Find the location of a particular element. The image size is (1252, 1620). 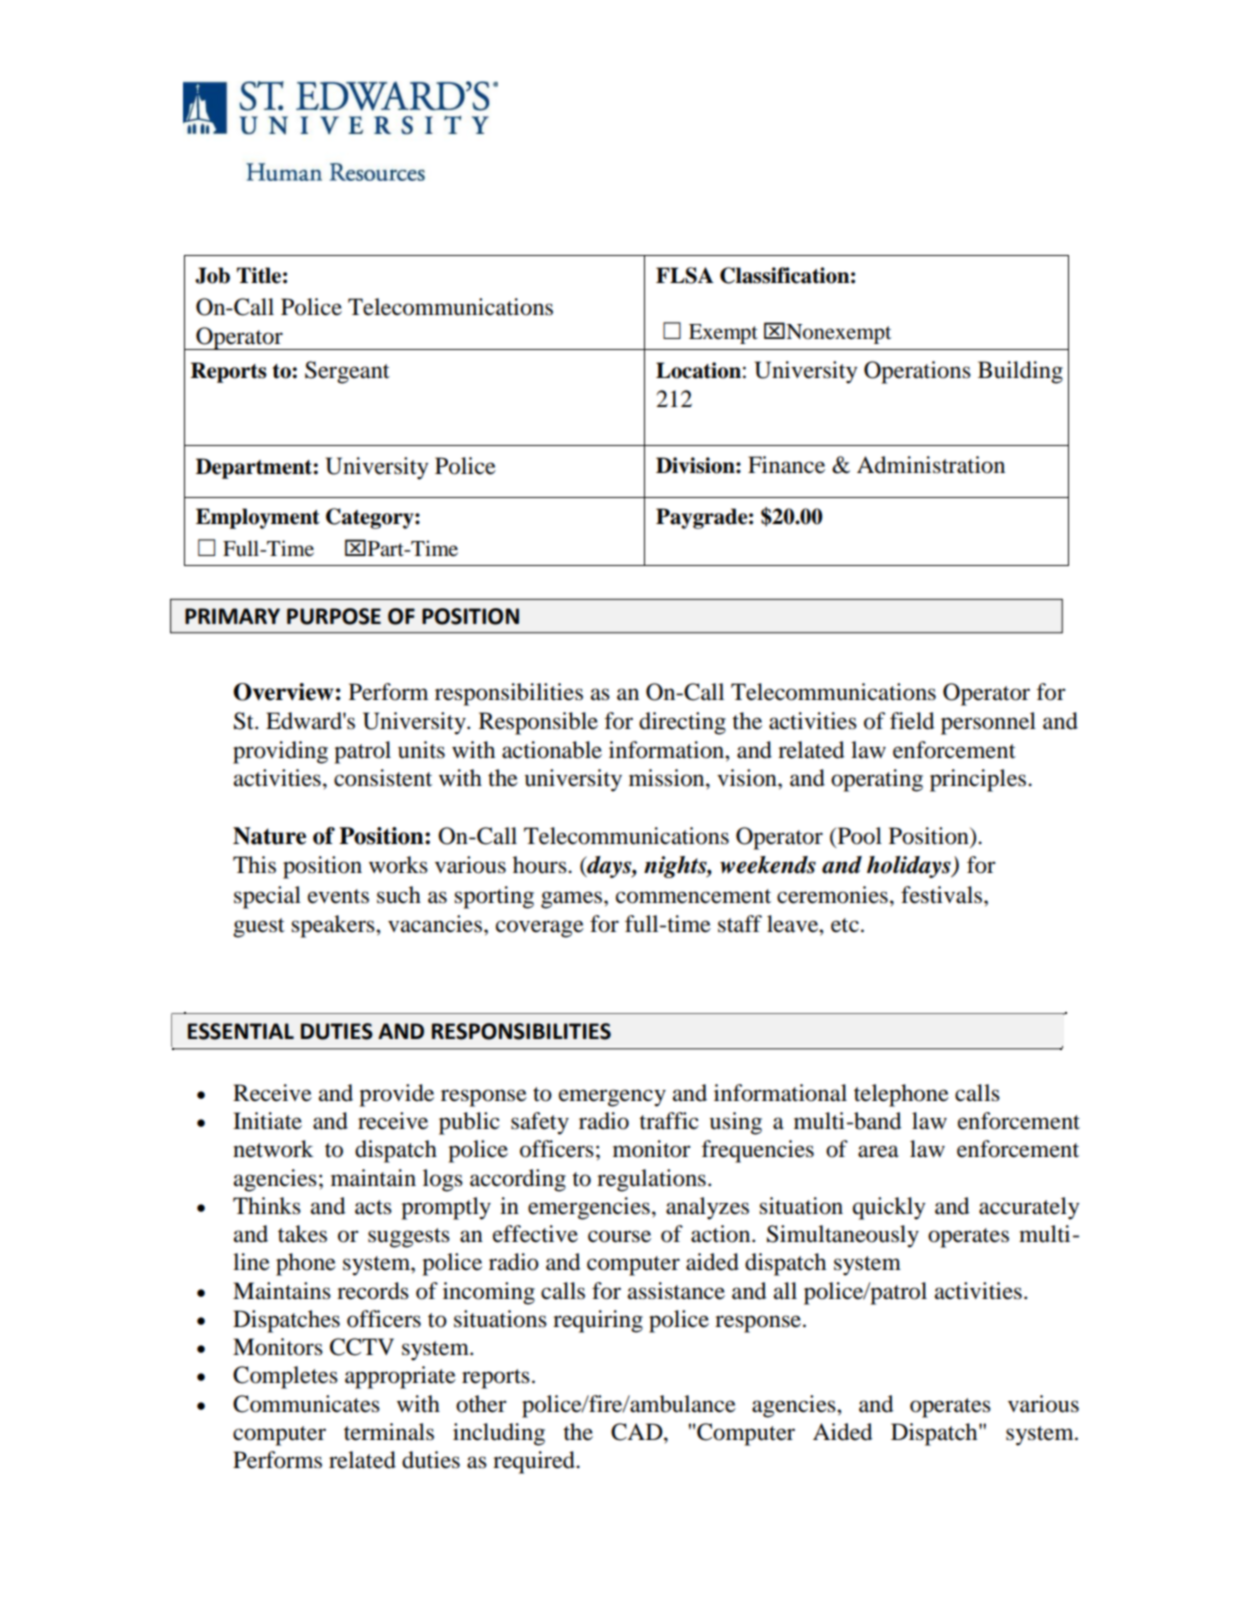

Communicates is located at coordinates (306, 1404).
